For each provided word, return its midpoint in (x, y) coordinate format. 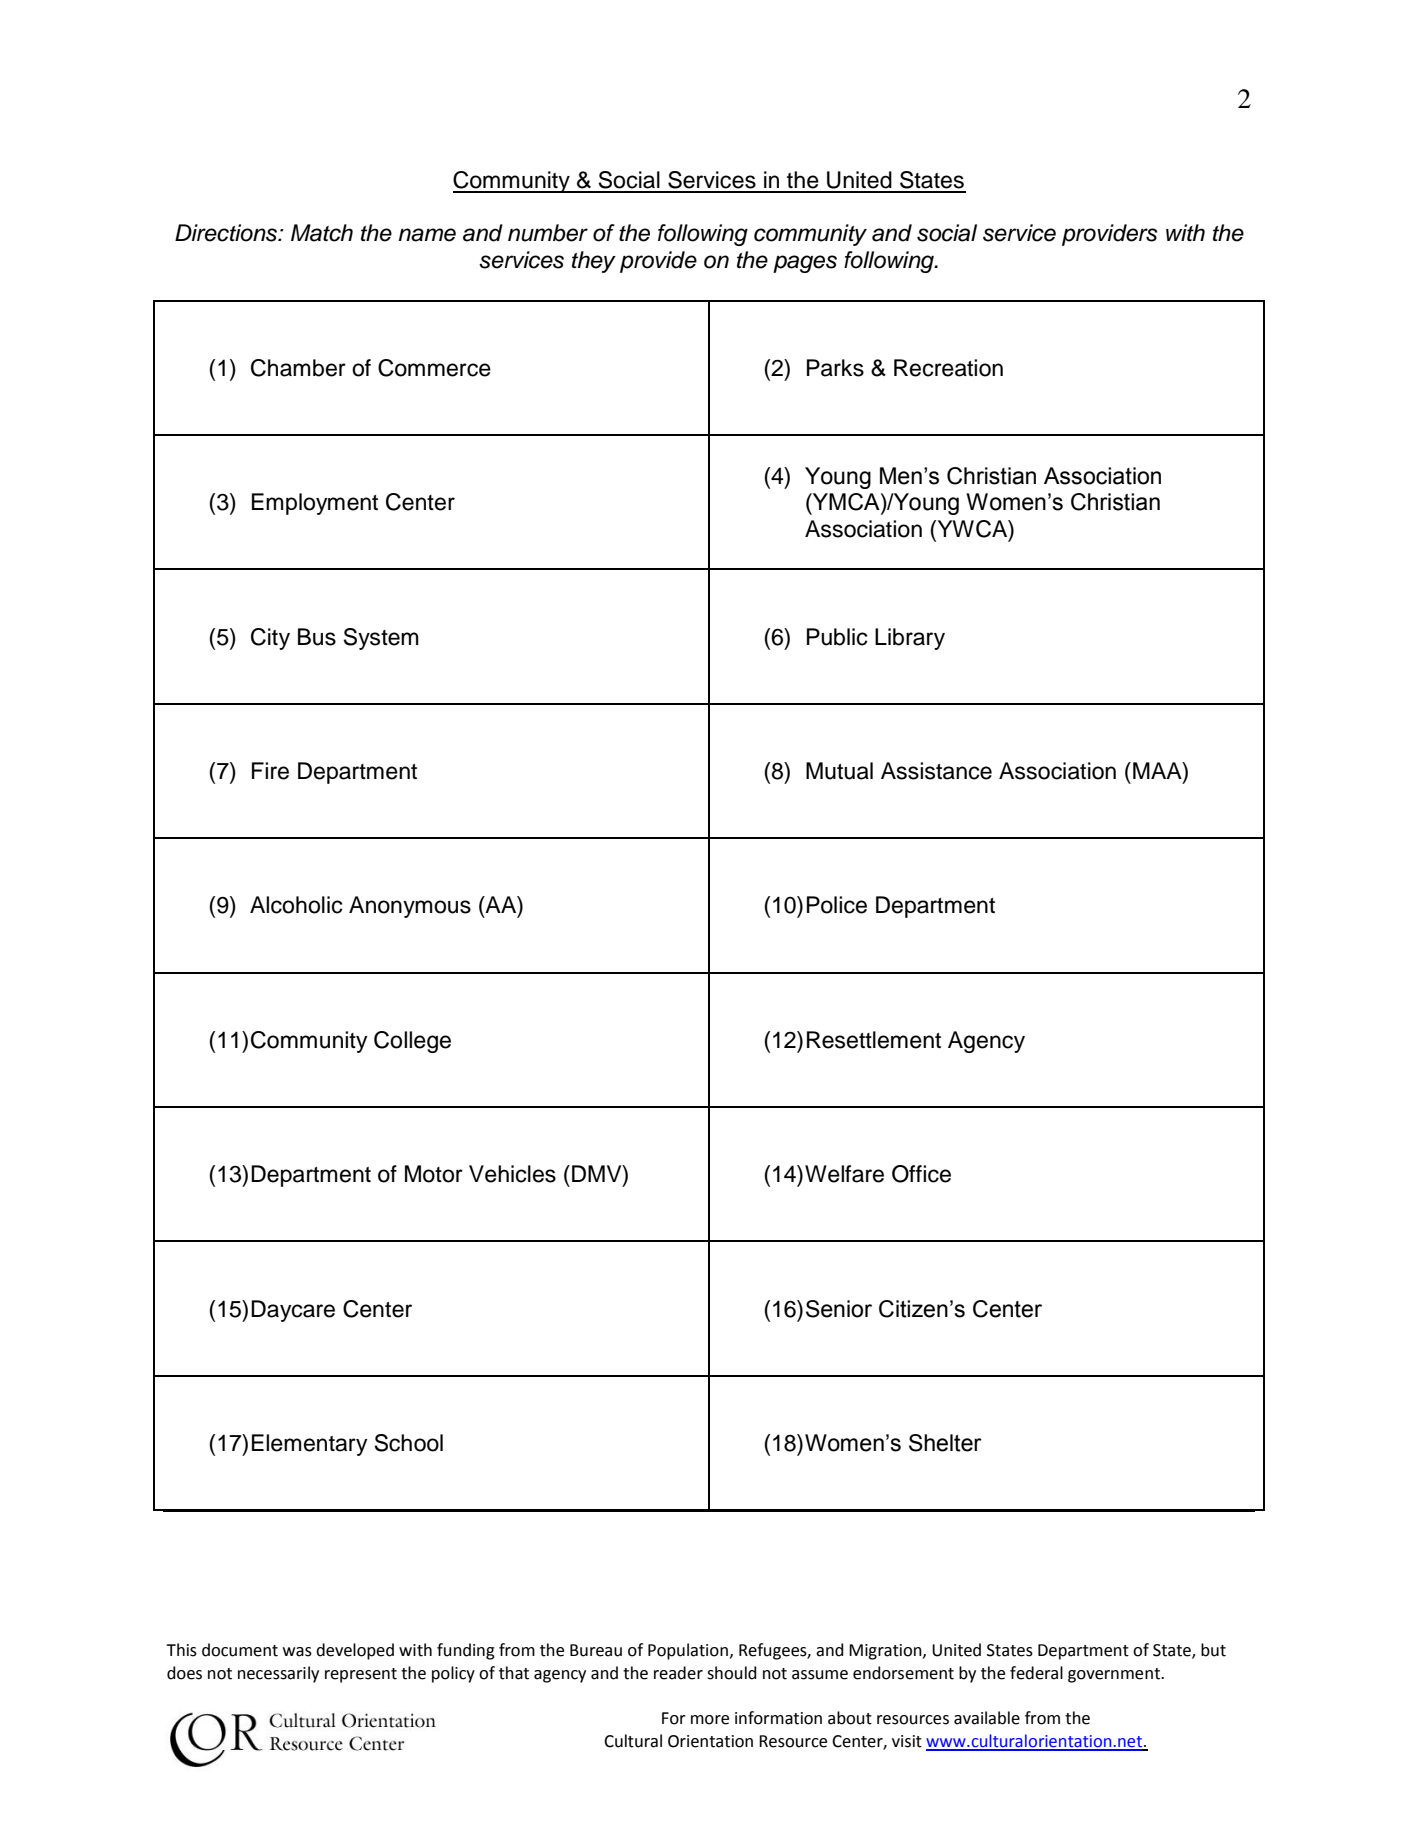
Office (921, 1174)
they (594, 262)
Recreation (948, 368)
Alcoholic (296, 905)
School (408, 1443)
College (412, 1042)
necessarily (278, 1674)
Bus (317, 637)
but (1213, 1650)
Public (837, 637)
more (710, 1720)
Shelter (945, 1443)
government (1115, 1675)
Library (910, 639)
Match (322, 233)
